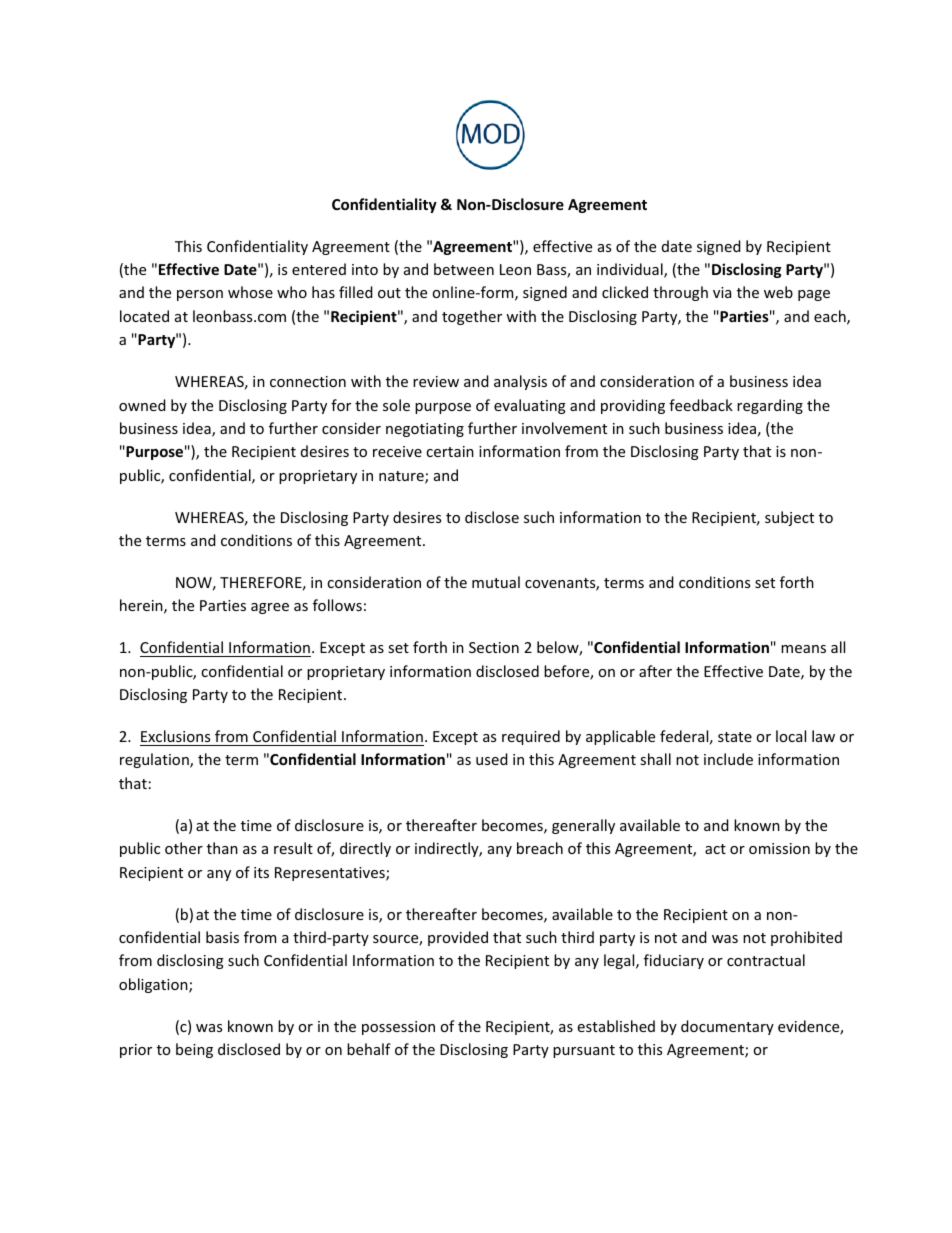 This screenshot has height=1233, width=952. I want to click on Exclusions, so click(175, 736).
